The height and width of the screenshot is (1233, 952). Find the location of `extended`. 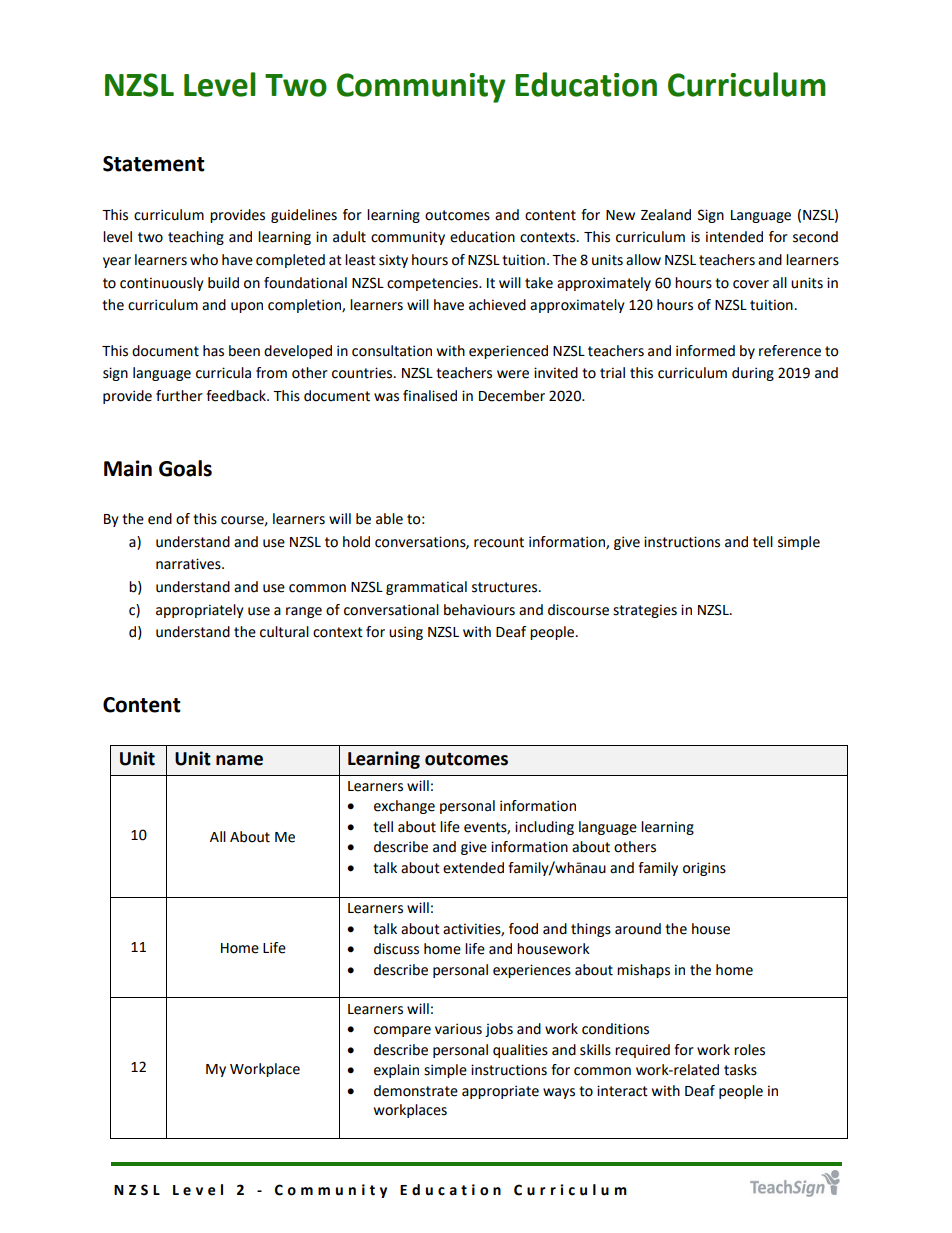

extended is located at coordinates (473, 868).
